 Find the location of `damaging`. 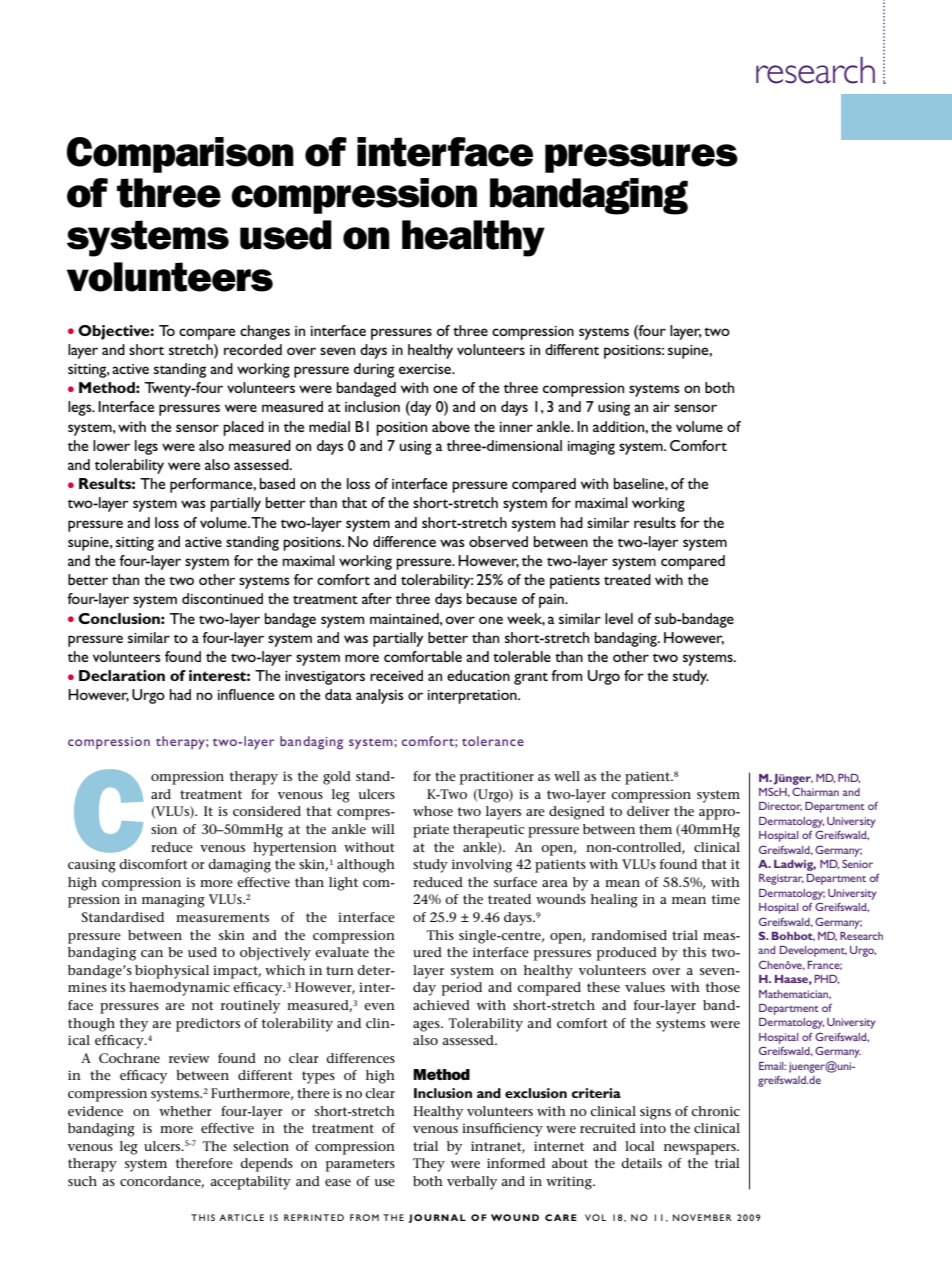

damaging is located at coordinates (239, 866).
